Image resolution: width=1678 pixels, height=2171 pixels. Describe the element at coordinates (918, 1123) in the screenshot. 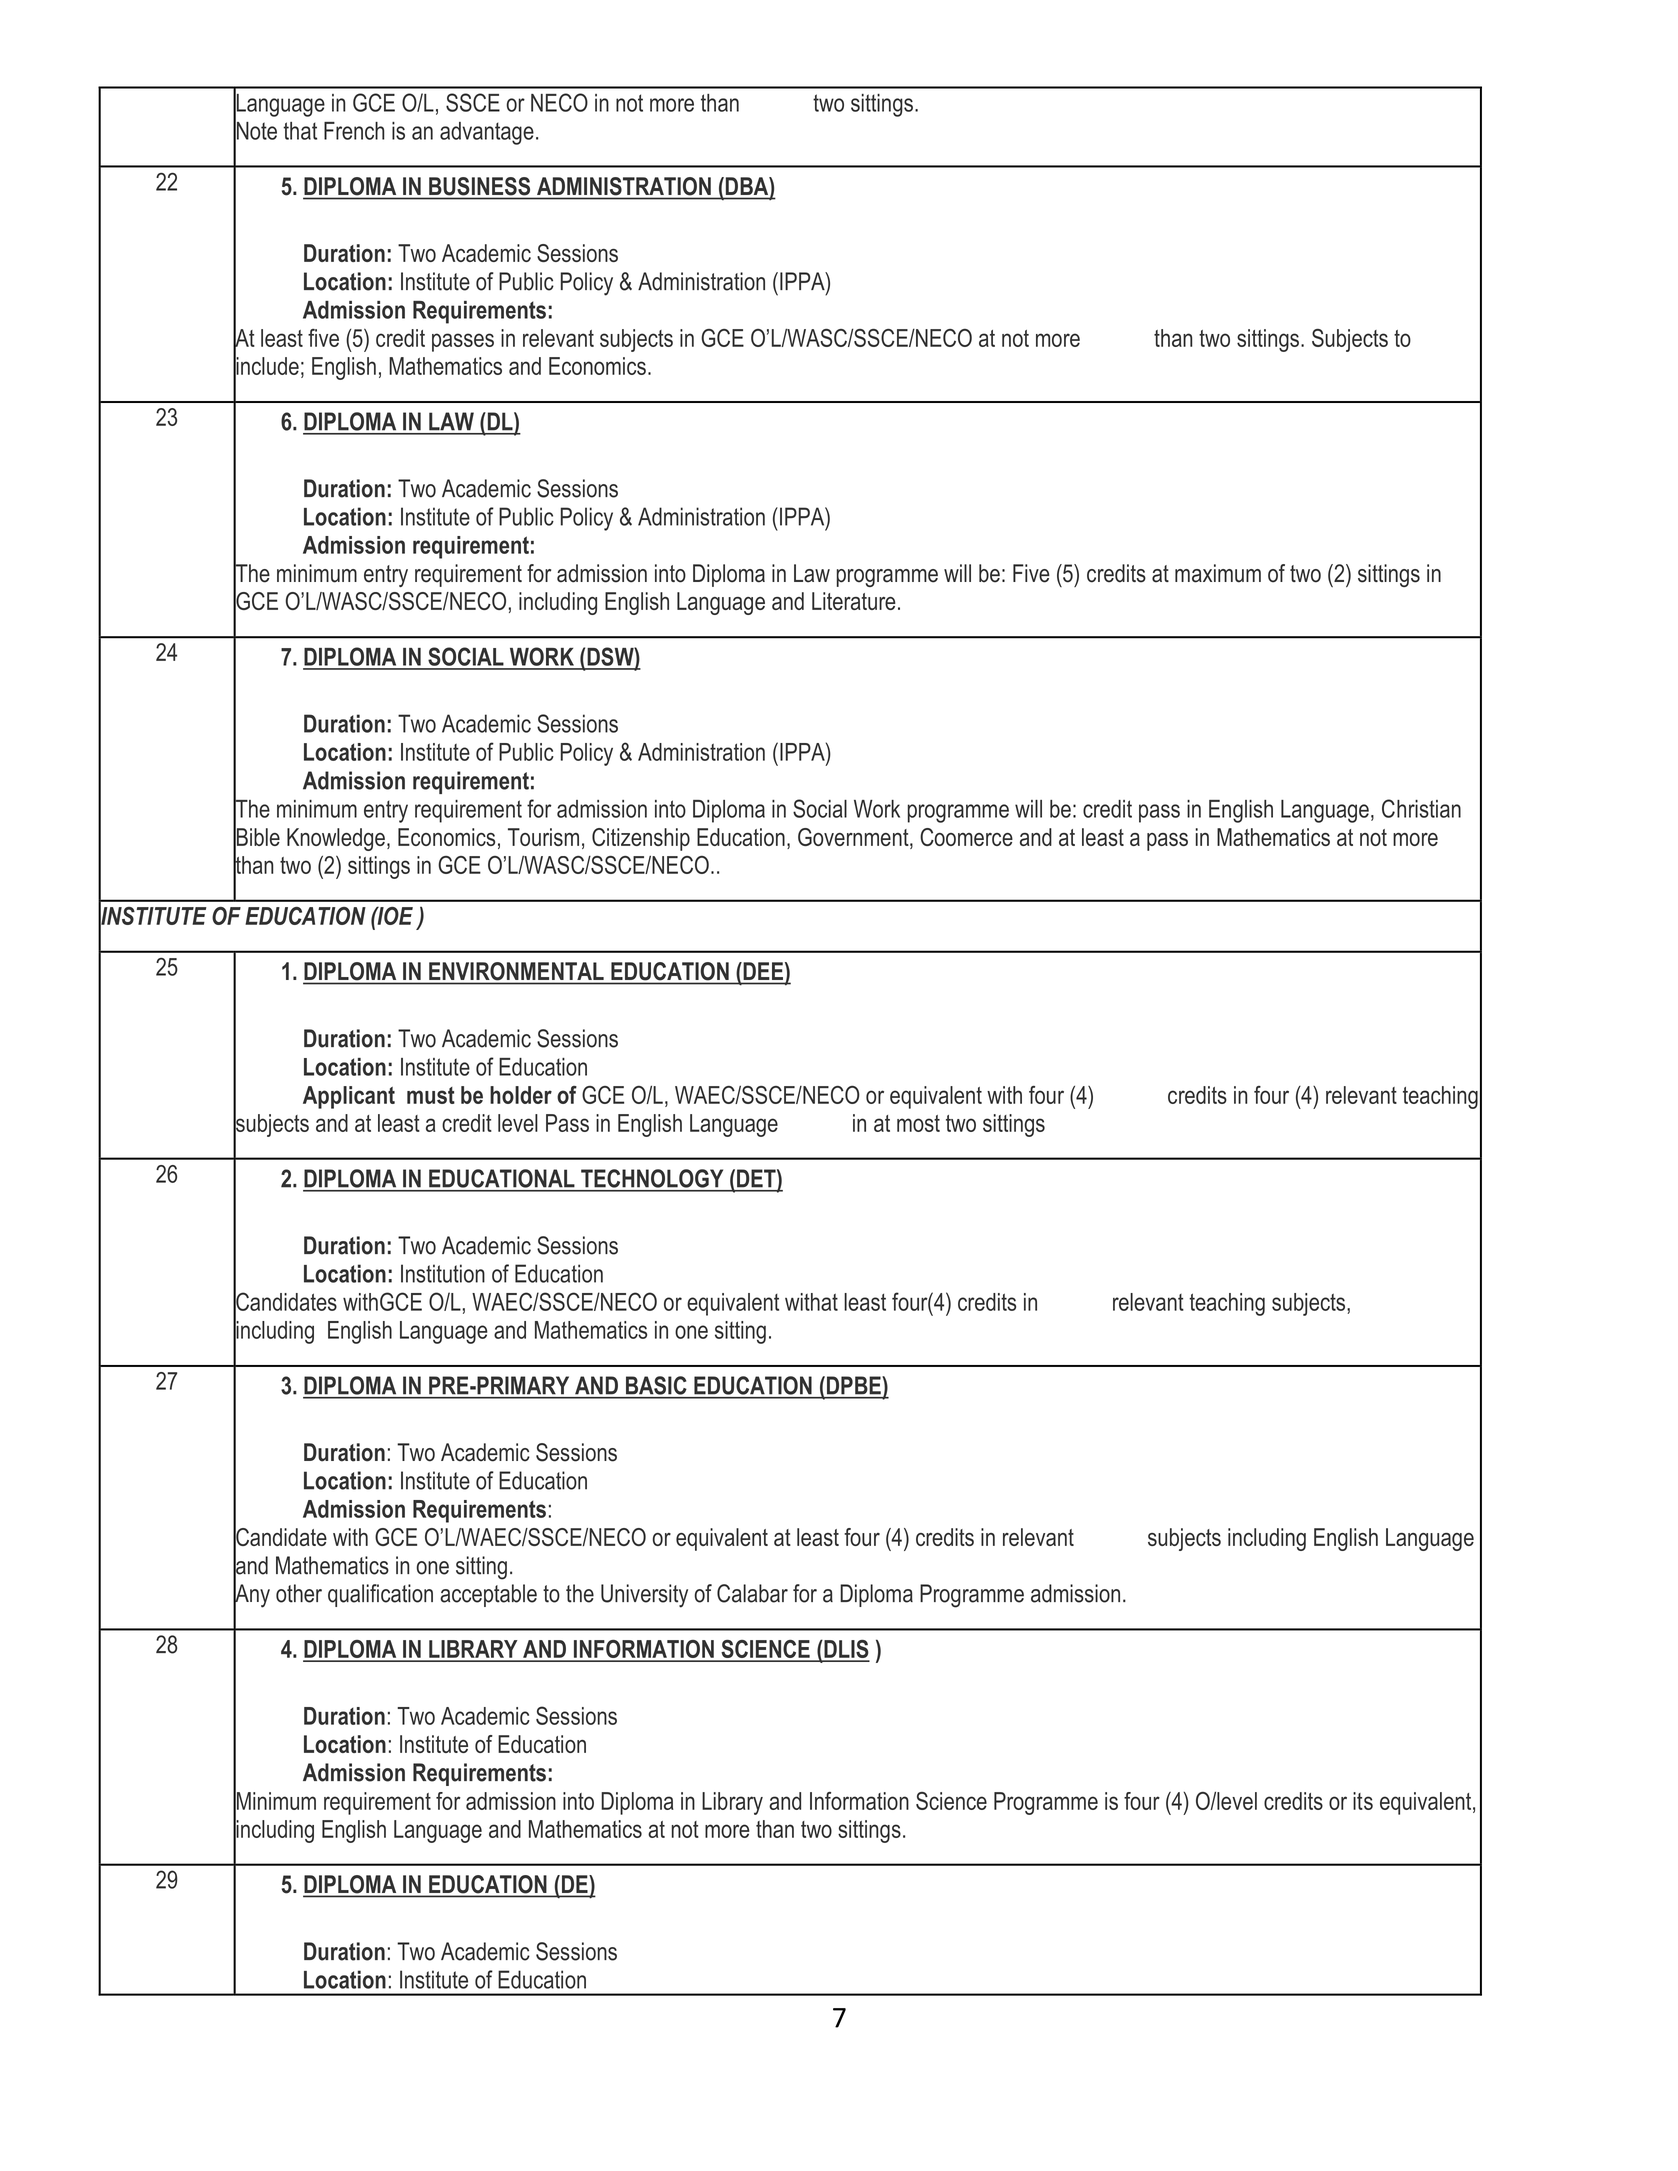

I see `most` at that location.
